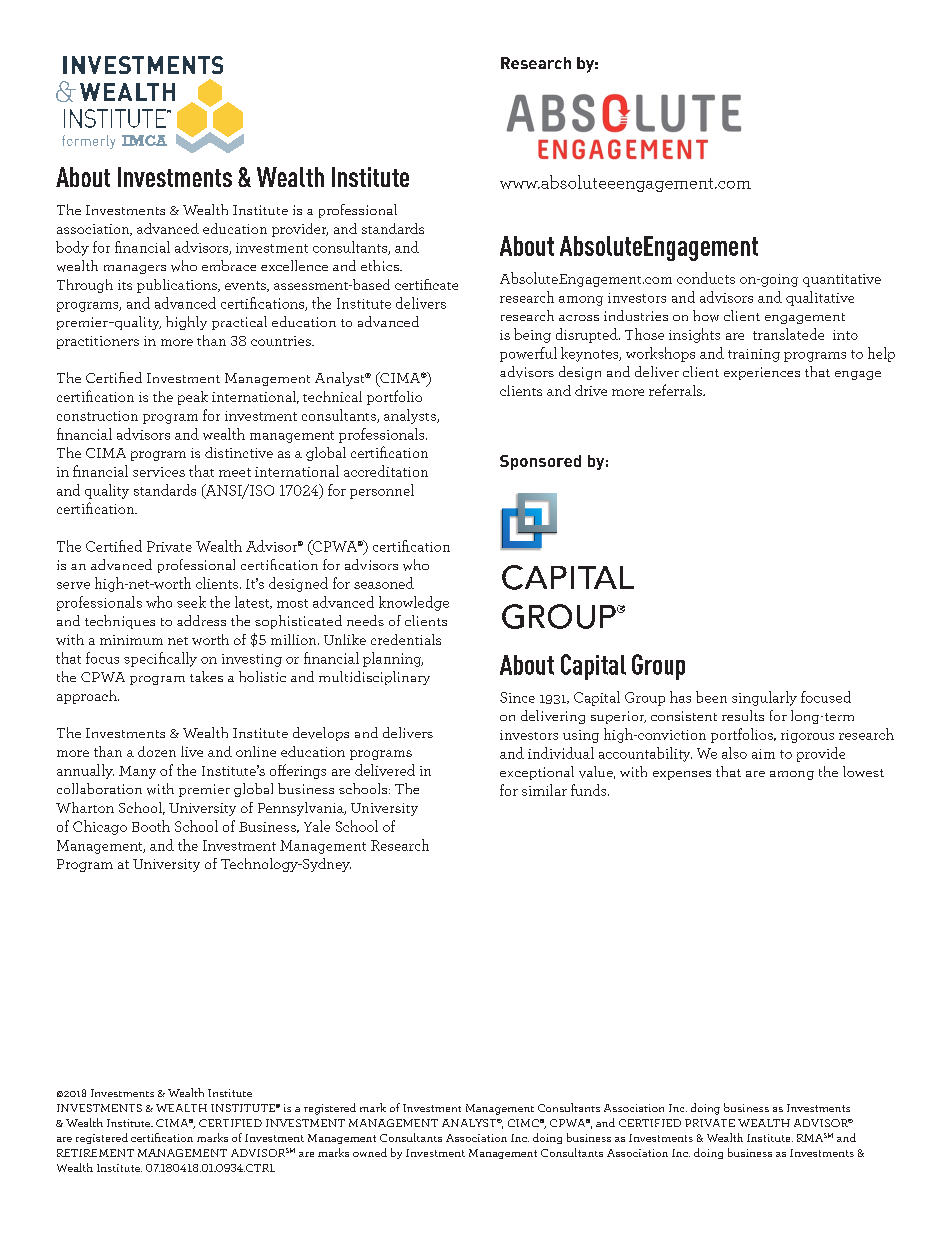  What do you see at coordinates (317, 826) in the page?
I see `Yale` at bounding box center [317, 826].
